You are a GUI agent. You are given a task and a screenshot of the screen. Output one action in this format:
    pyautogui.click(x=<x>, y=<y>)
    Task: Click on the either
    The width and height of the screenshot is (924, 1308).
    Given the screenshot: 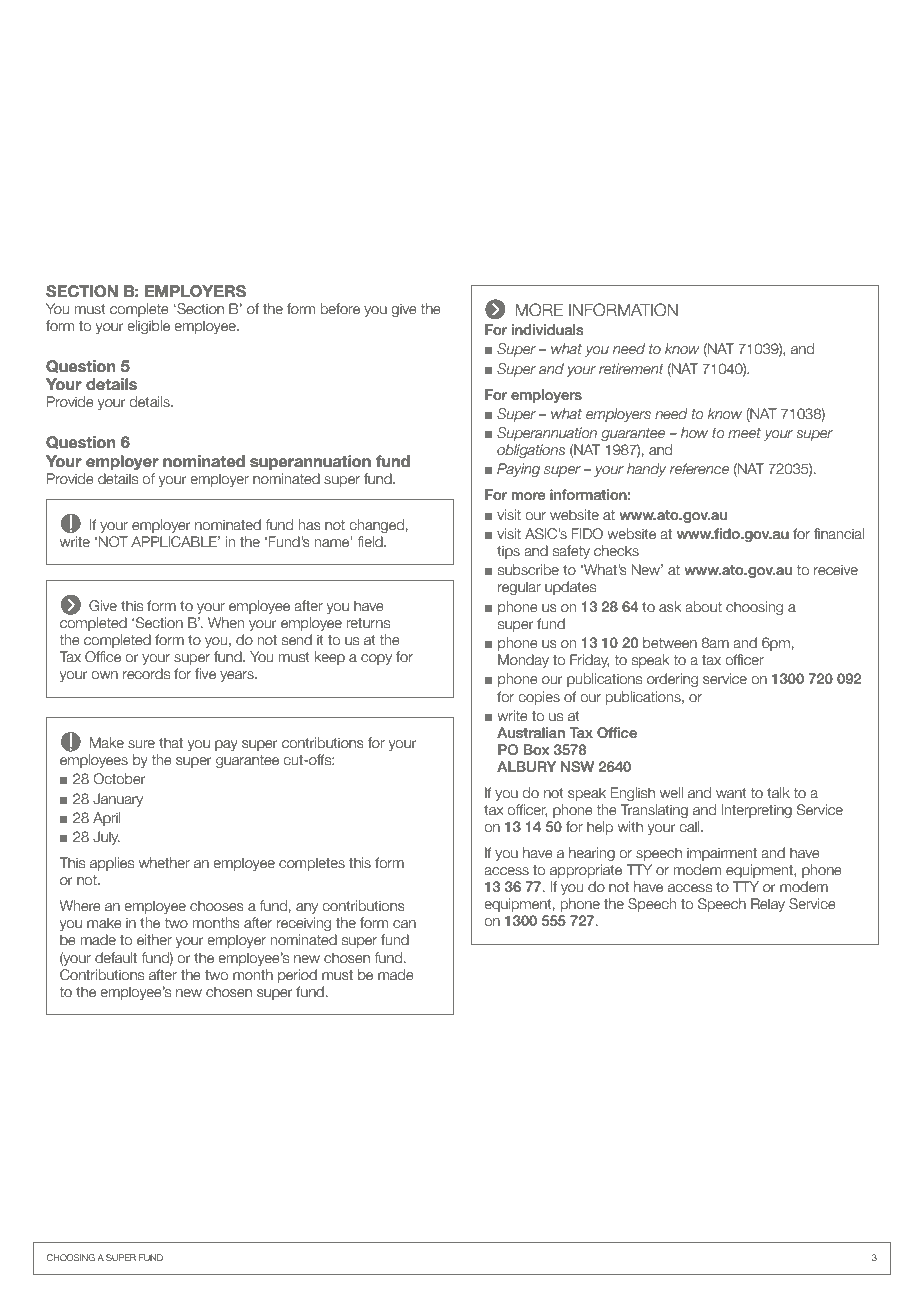 What is the action you would take?
    pyautogui.click(x=154, y=940)
